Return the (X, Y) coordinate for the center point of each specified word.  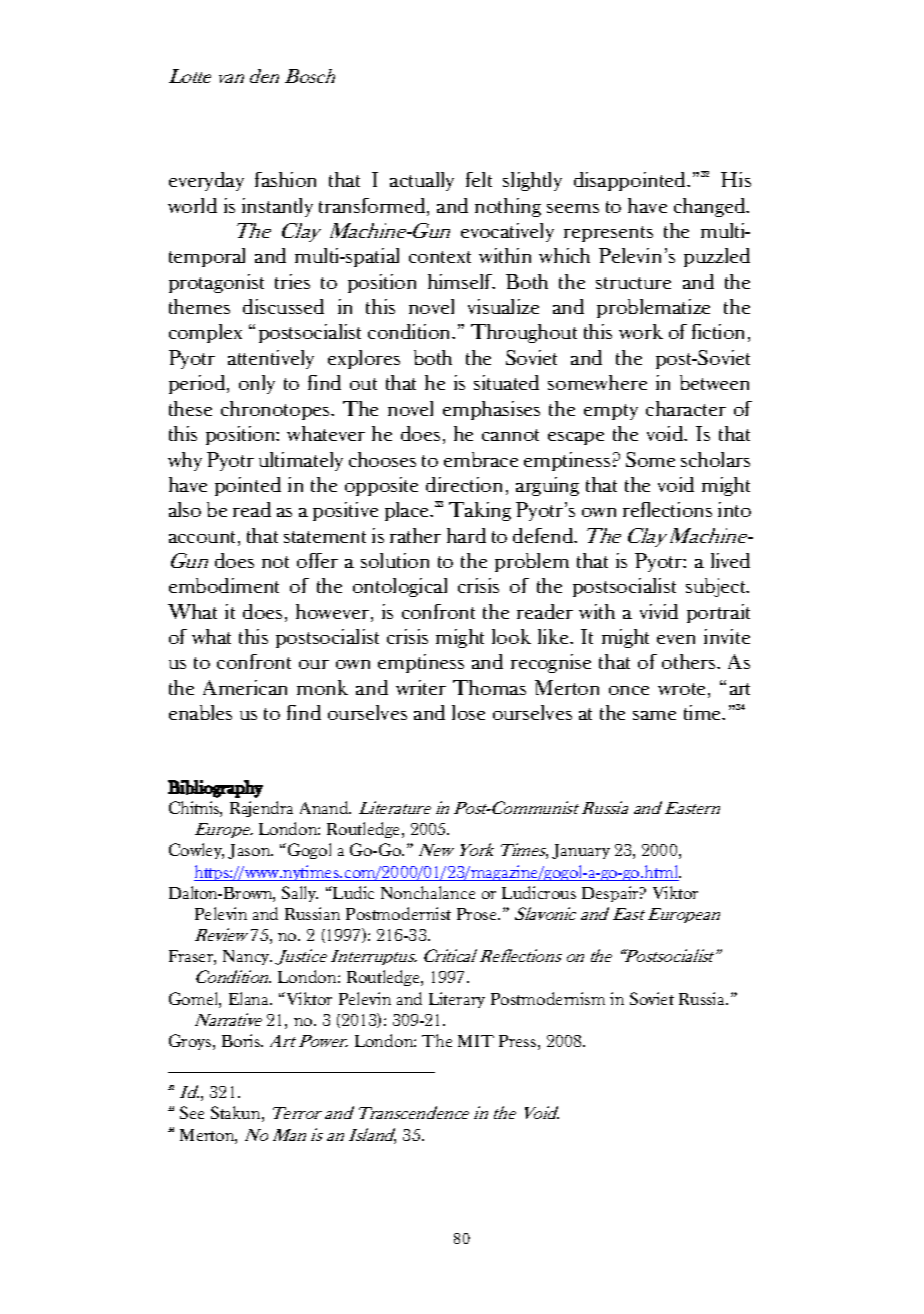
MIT (476, 1041)
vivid (659, 611)
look (511, 636)
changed (711, 207)
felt (479, 179)
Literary (457, 1000)
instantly (277, 207)
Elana (250, 998)
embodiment (224, 585)
